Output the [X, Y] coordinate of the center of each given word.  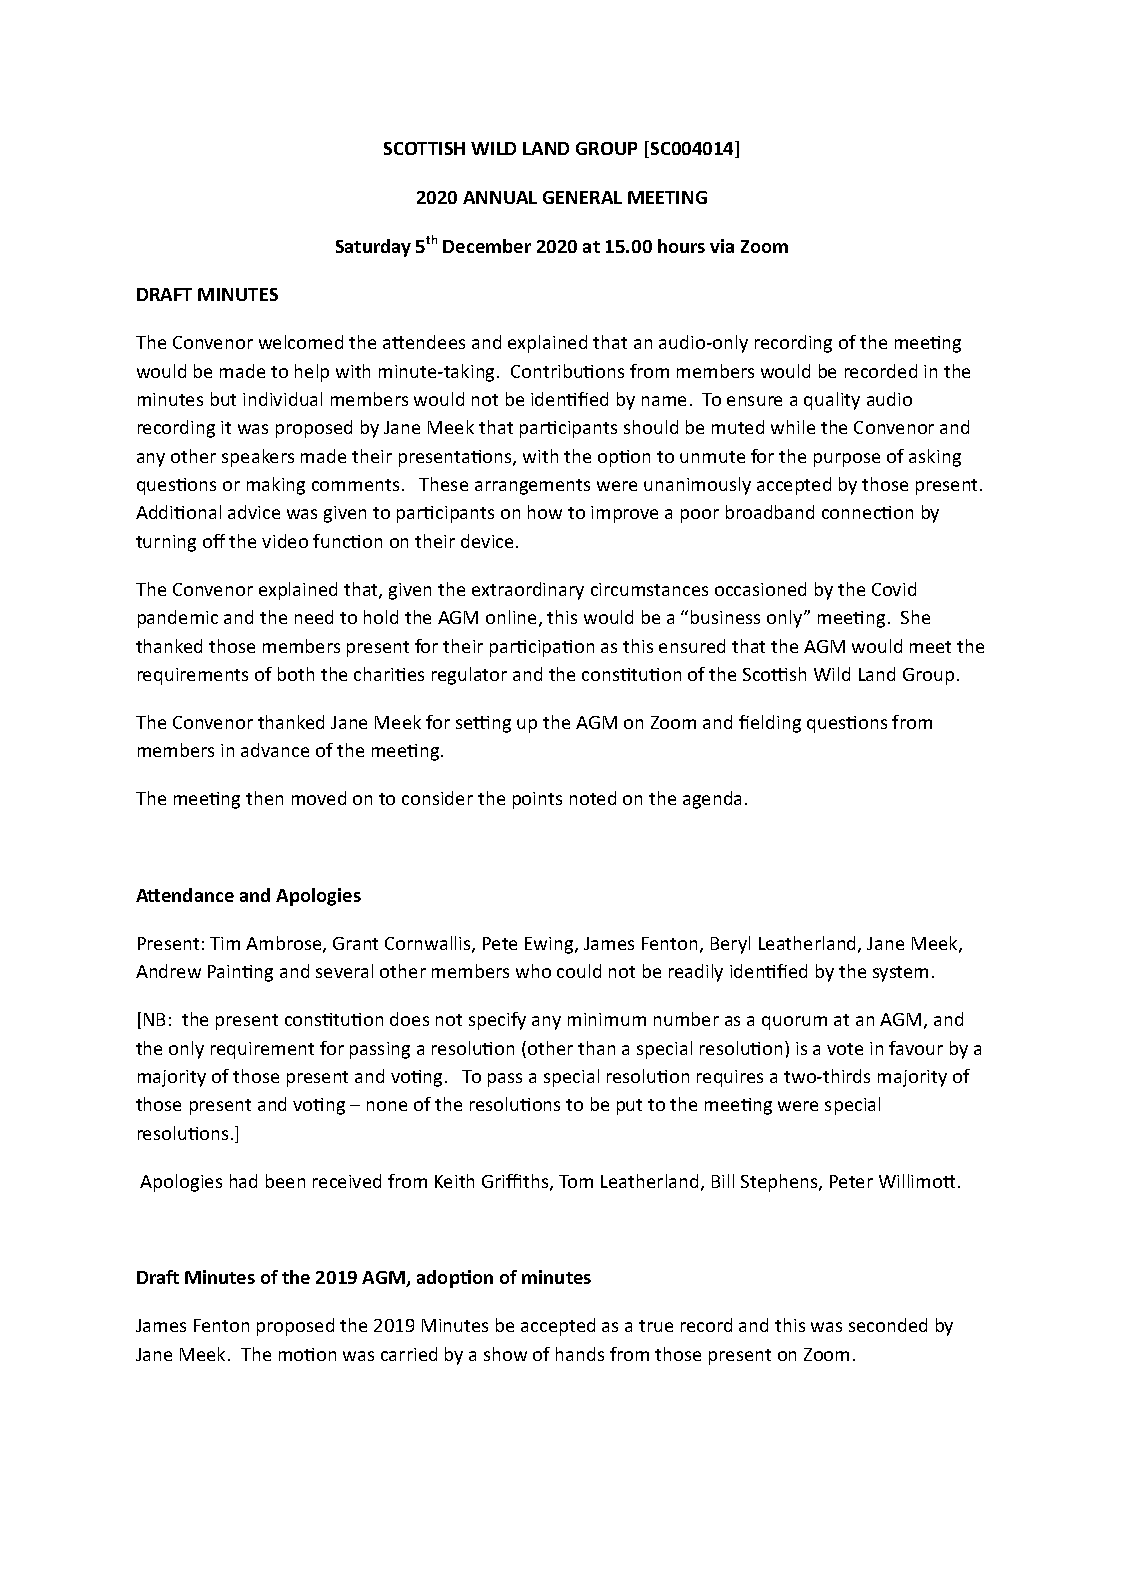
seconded [888, 1325]
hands [580, 1354]
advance [275, 750]
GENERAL [582, 197]
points [537, 800]
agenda [712, 800]
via [722, 246]
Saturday [373, 248]
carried [409, 1354]
